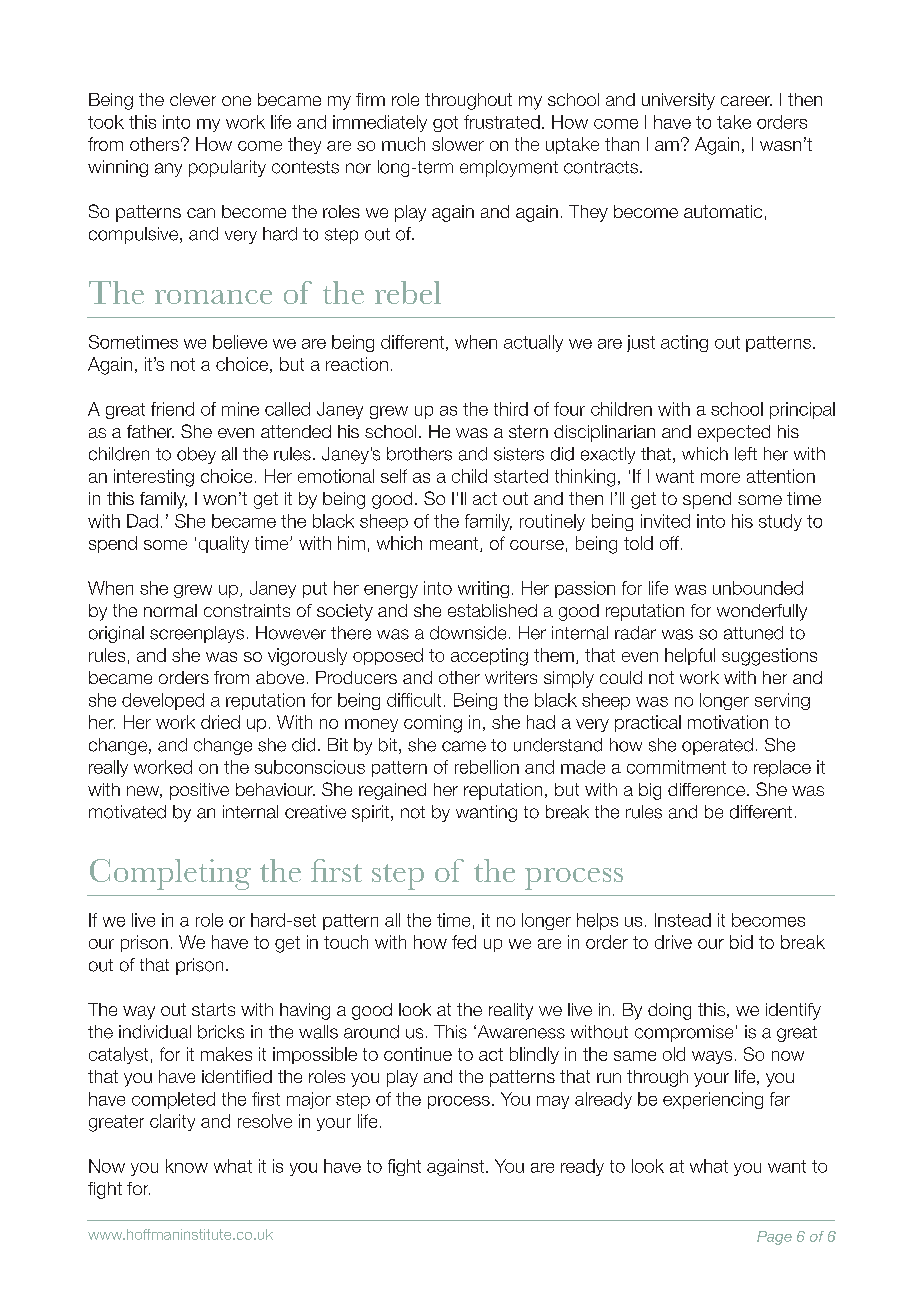 This screenshot has width=924, height=1308. What do you see at coordinates (746, 101) in the screenshot?
I see `career` at bounding box center [746, 101].
